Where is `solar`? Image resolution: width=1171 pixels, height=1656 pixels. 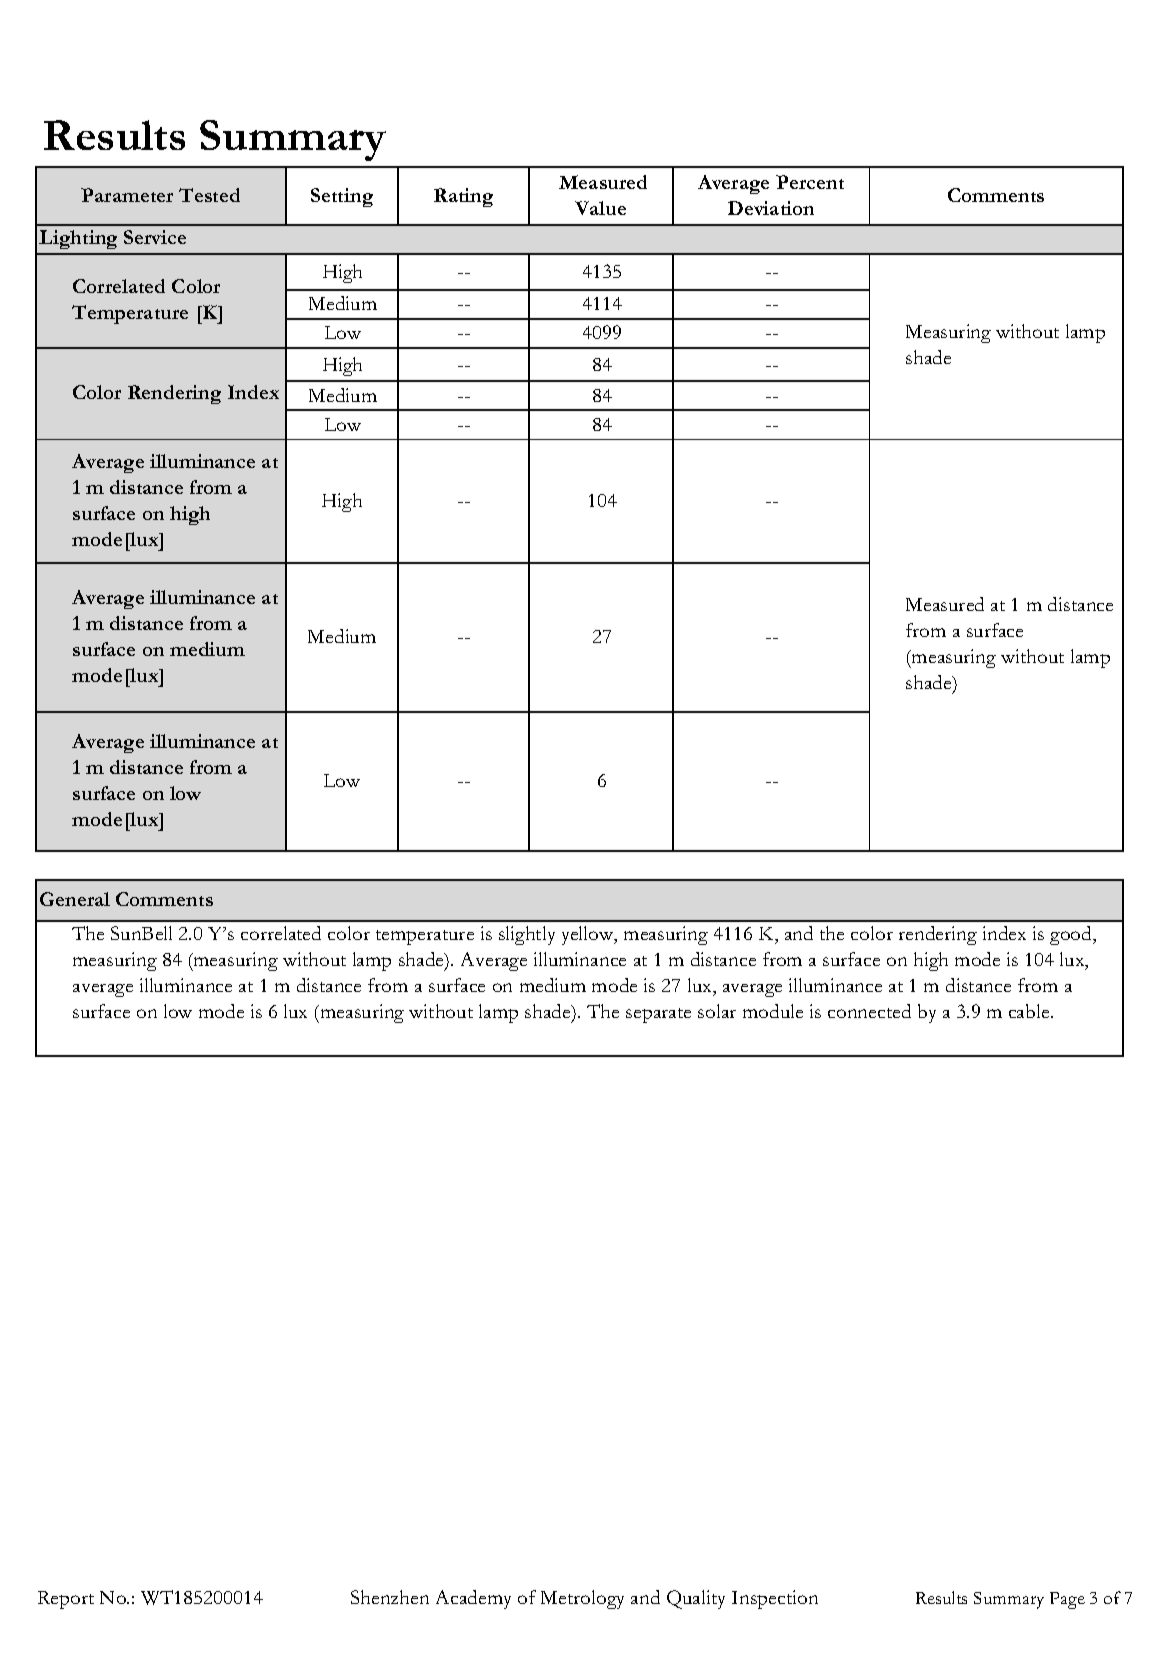
solar is located at coordinates (717, 1011).
